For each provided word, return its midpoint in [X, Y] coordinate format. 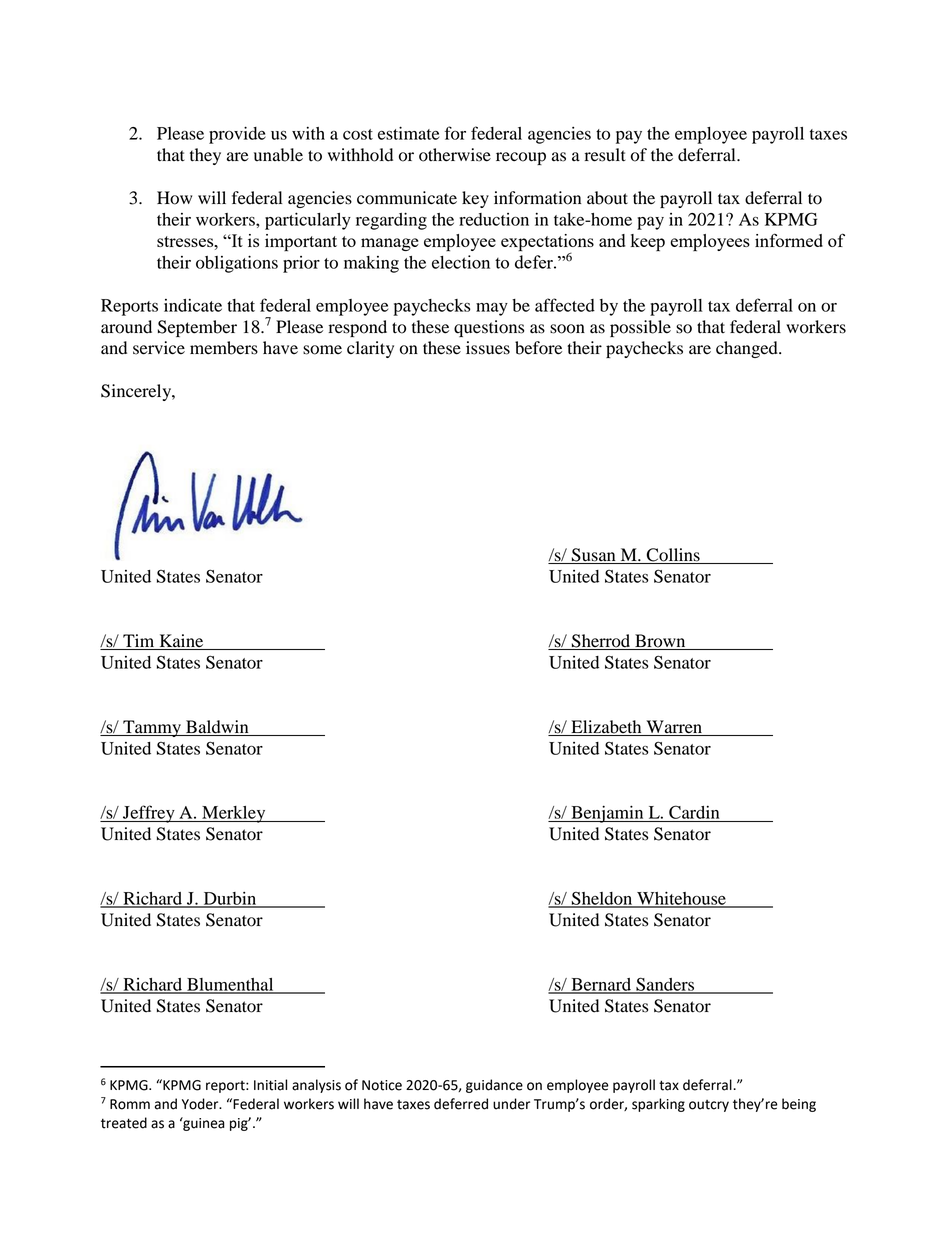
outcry [709, 1106]
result [605, 155]
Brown [660, 642]
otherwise [455, 155]
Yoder [201, 1104]
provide [237, 135]
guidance [494, 1086]
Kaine [181, 640]
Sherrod [601, 642]
